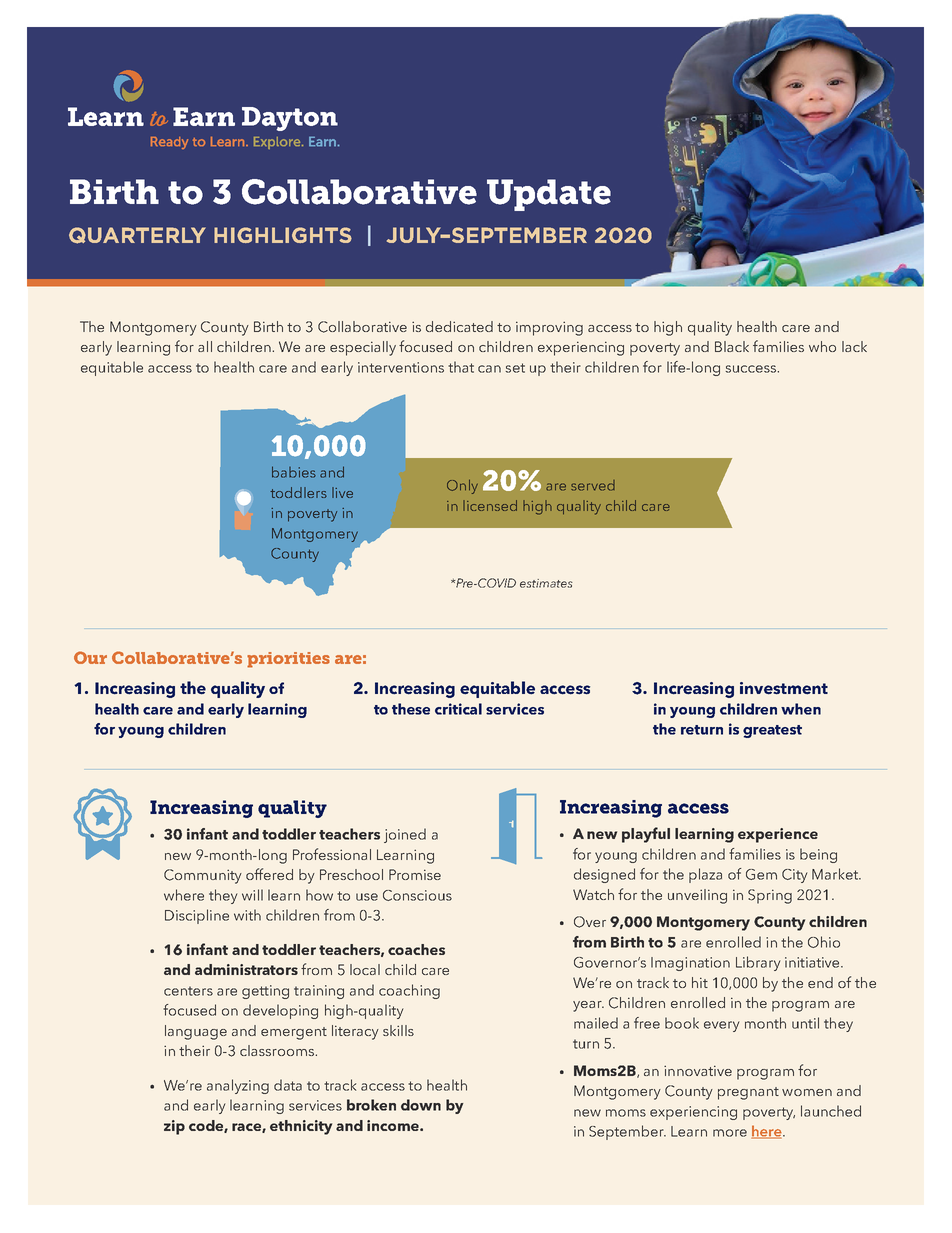 Image resolution: width=952 pixels, height=1233 pixels. What do you see at coordinates (593, 485) in the screenshot?
I see `served` at bounding box center [593, 485].
